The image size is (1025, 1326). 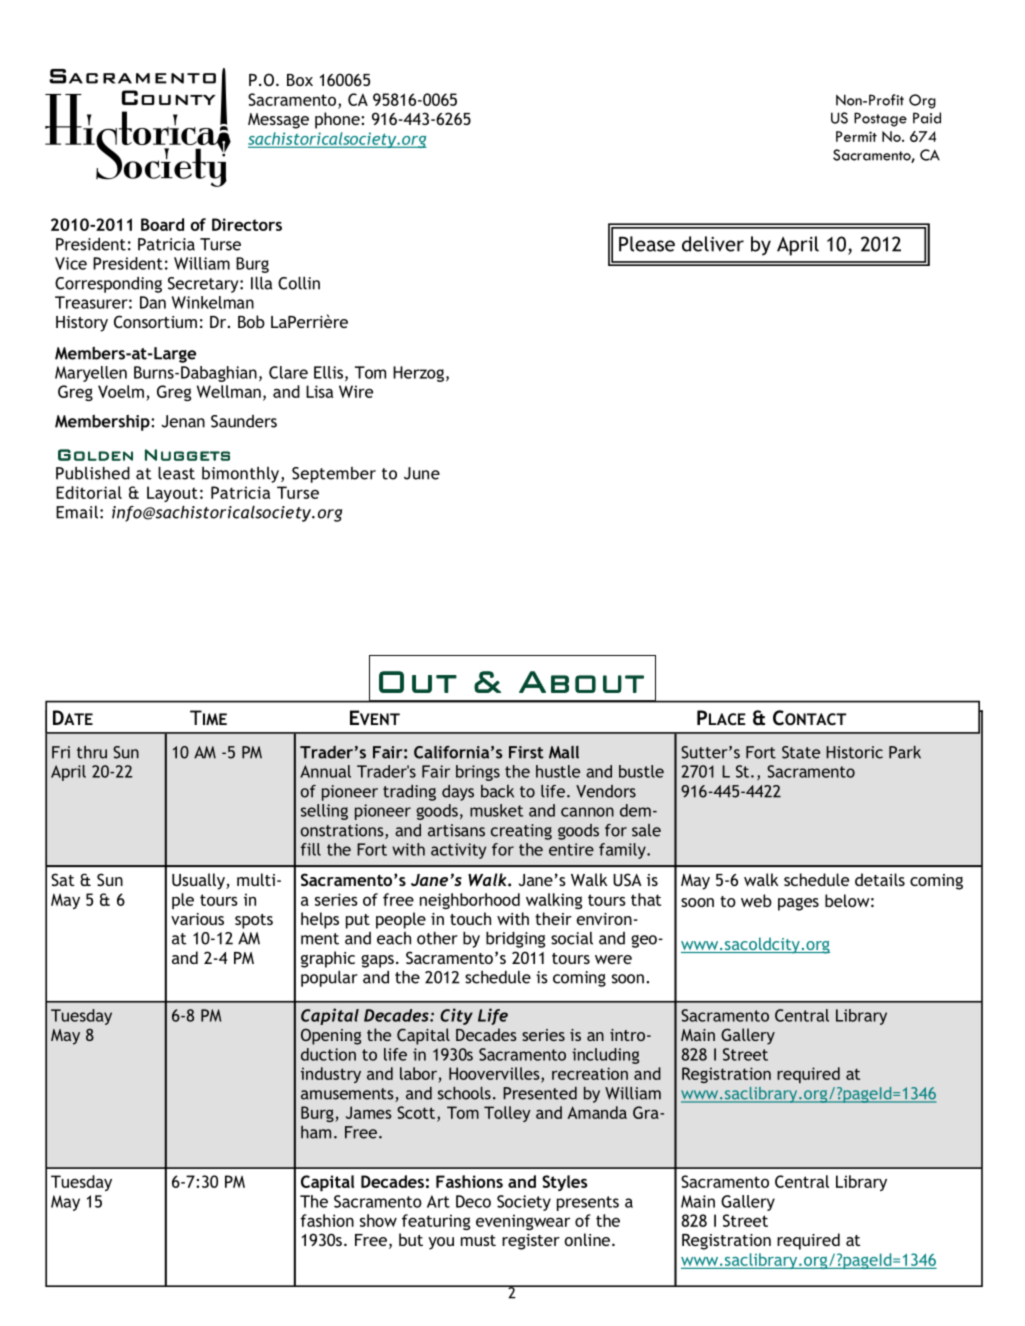 I want to click on Herzog, so click(x=418, y=374).
